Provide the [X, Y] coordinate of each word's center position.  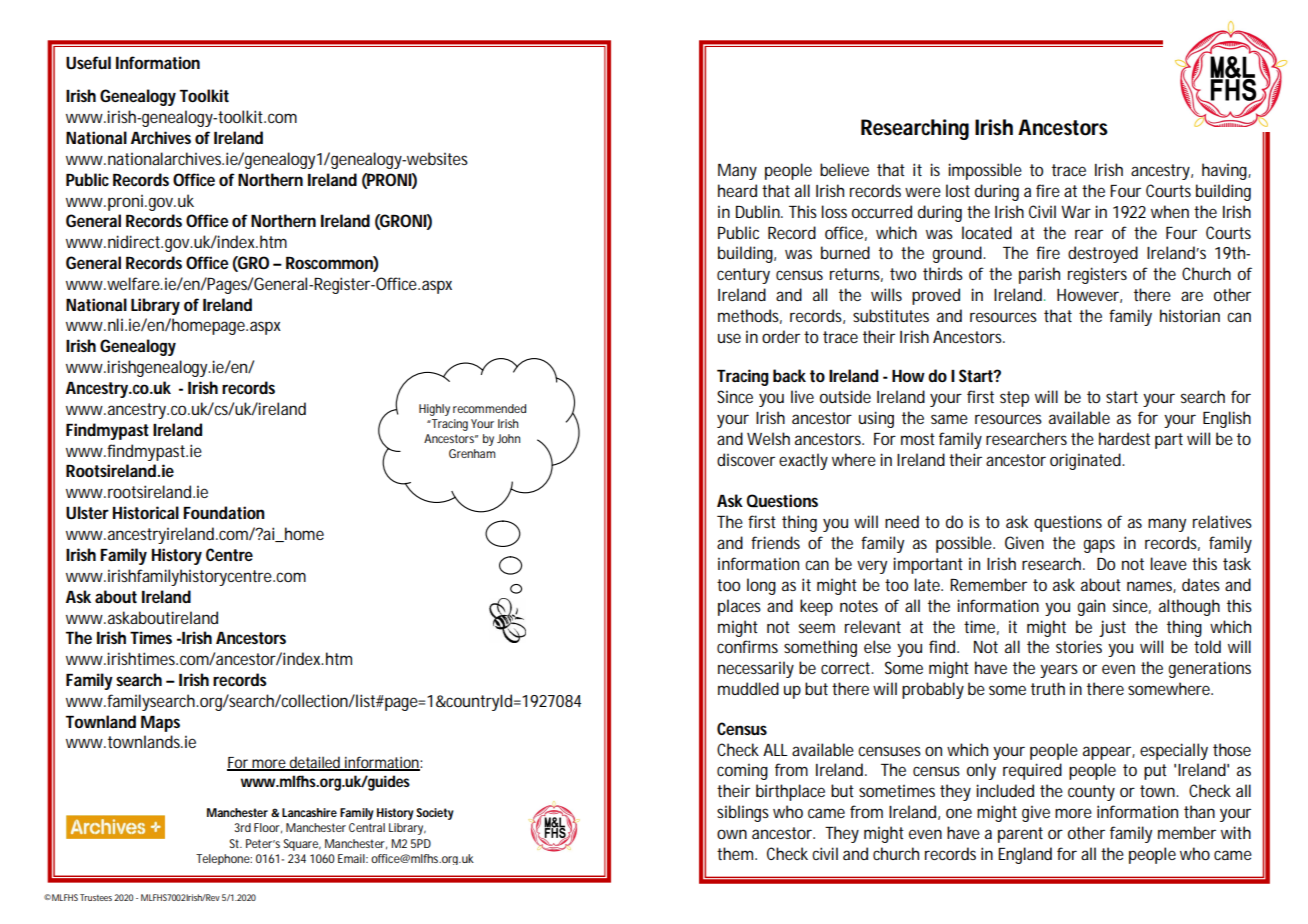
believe [844, 169]
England [1025, 855]
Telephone [224, 859]
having [1226, 171]
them [737, 853]
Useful [88, 62]
